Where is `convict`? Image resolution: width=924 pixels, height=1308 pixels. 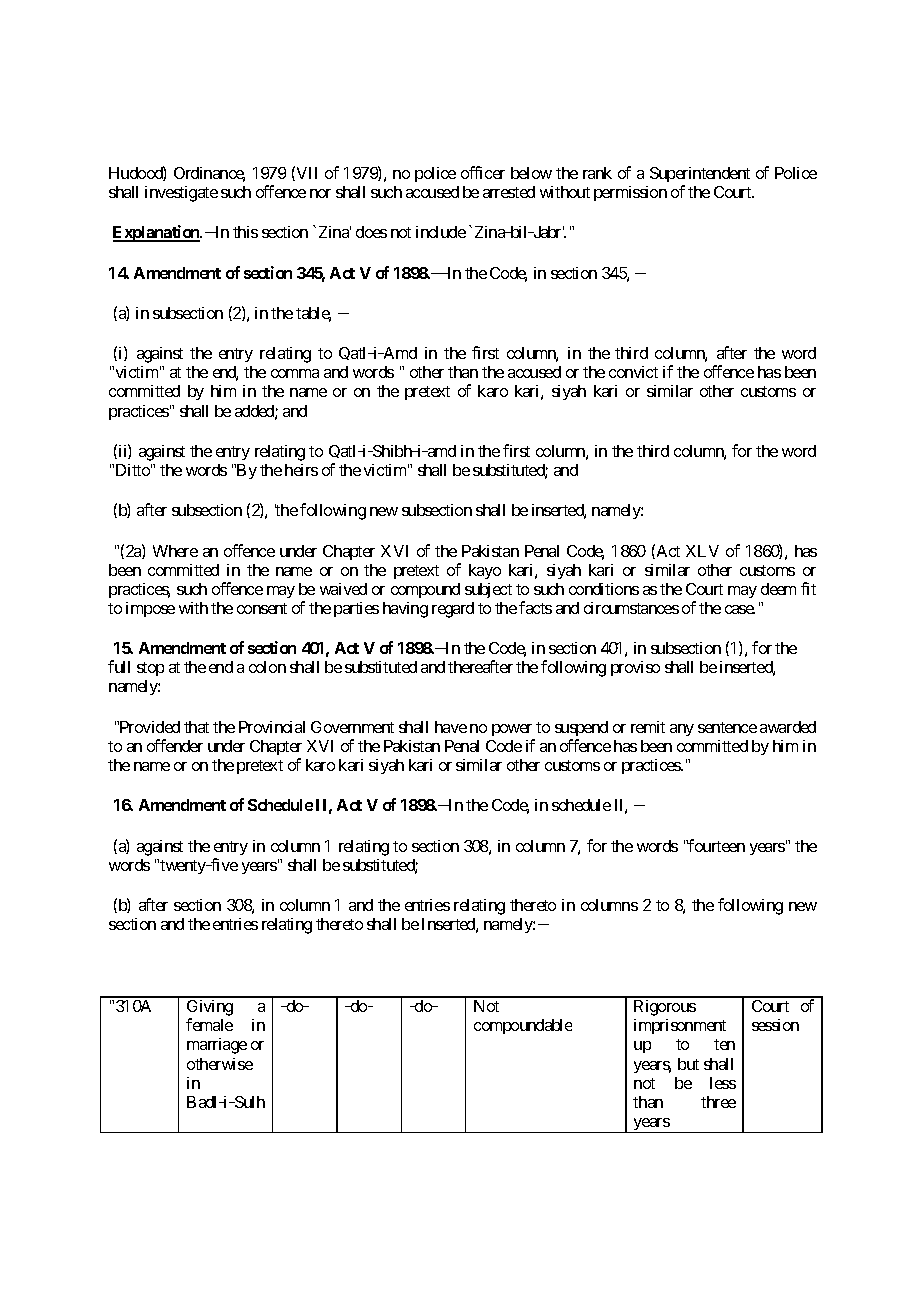 convict is located at coordinates (633, 372).
